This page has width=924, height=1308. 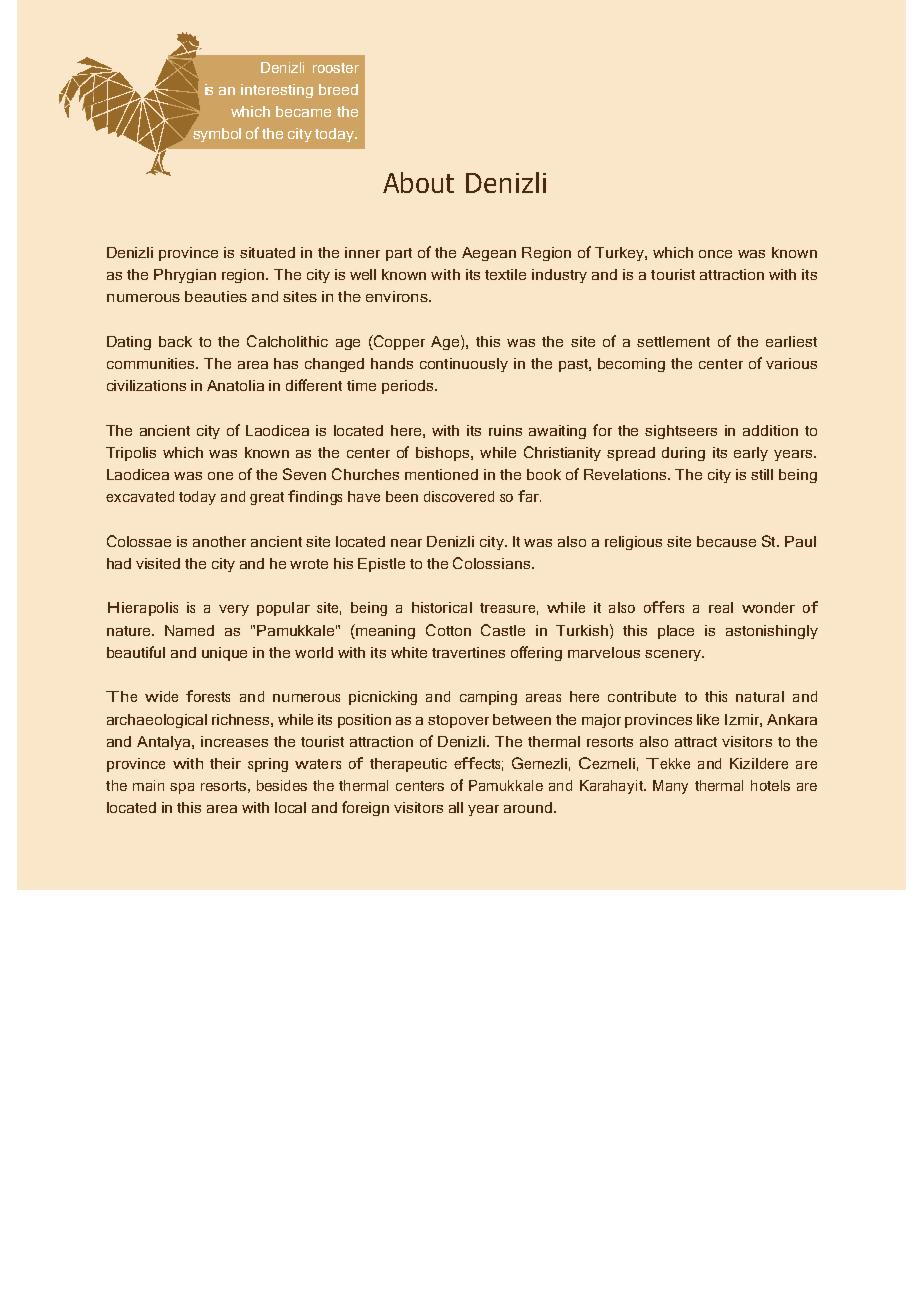 I want to click on another, so click(x=219, y=541).
